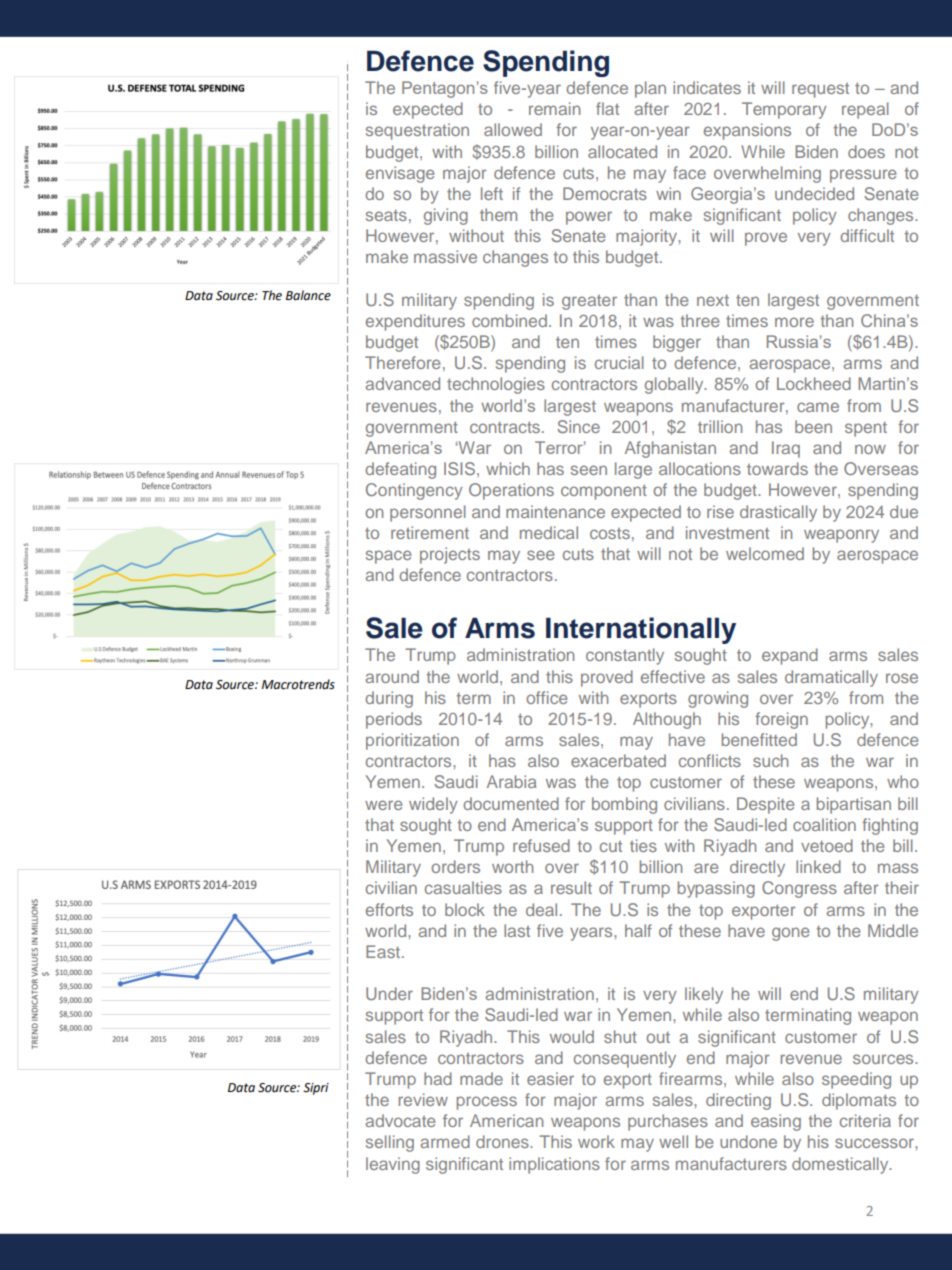 Image resolution: width=952 pixels, height=1270 pixels. Describe the element at coordinates (854, 805) in the document. I see `bipartisan` at that location.
